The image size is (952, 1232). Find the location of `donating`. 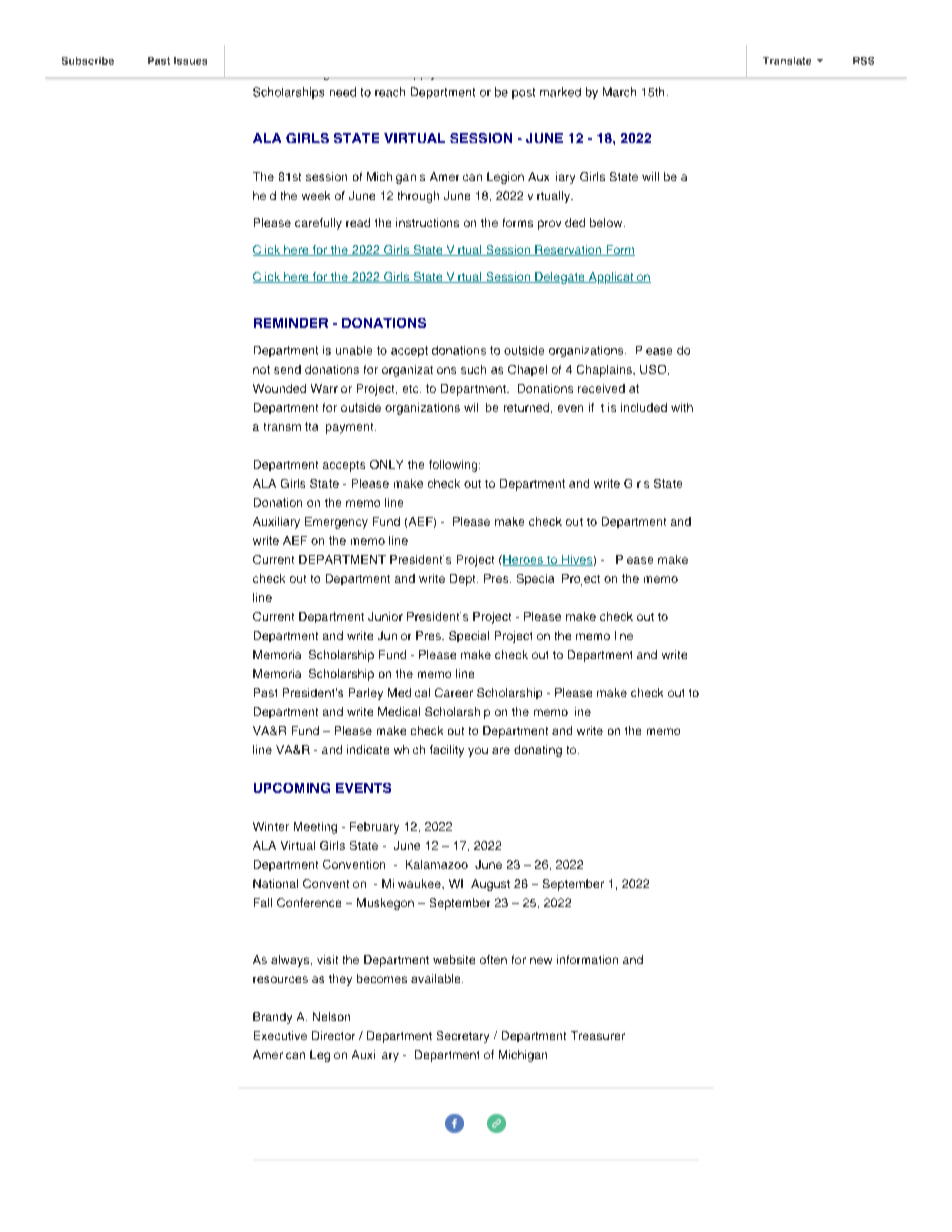

donating is located at coordinates (538, 751).
